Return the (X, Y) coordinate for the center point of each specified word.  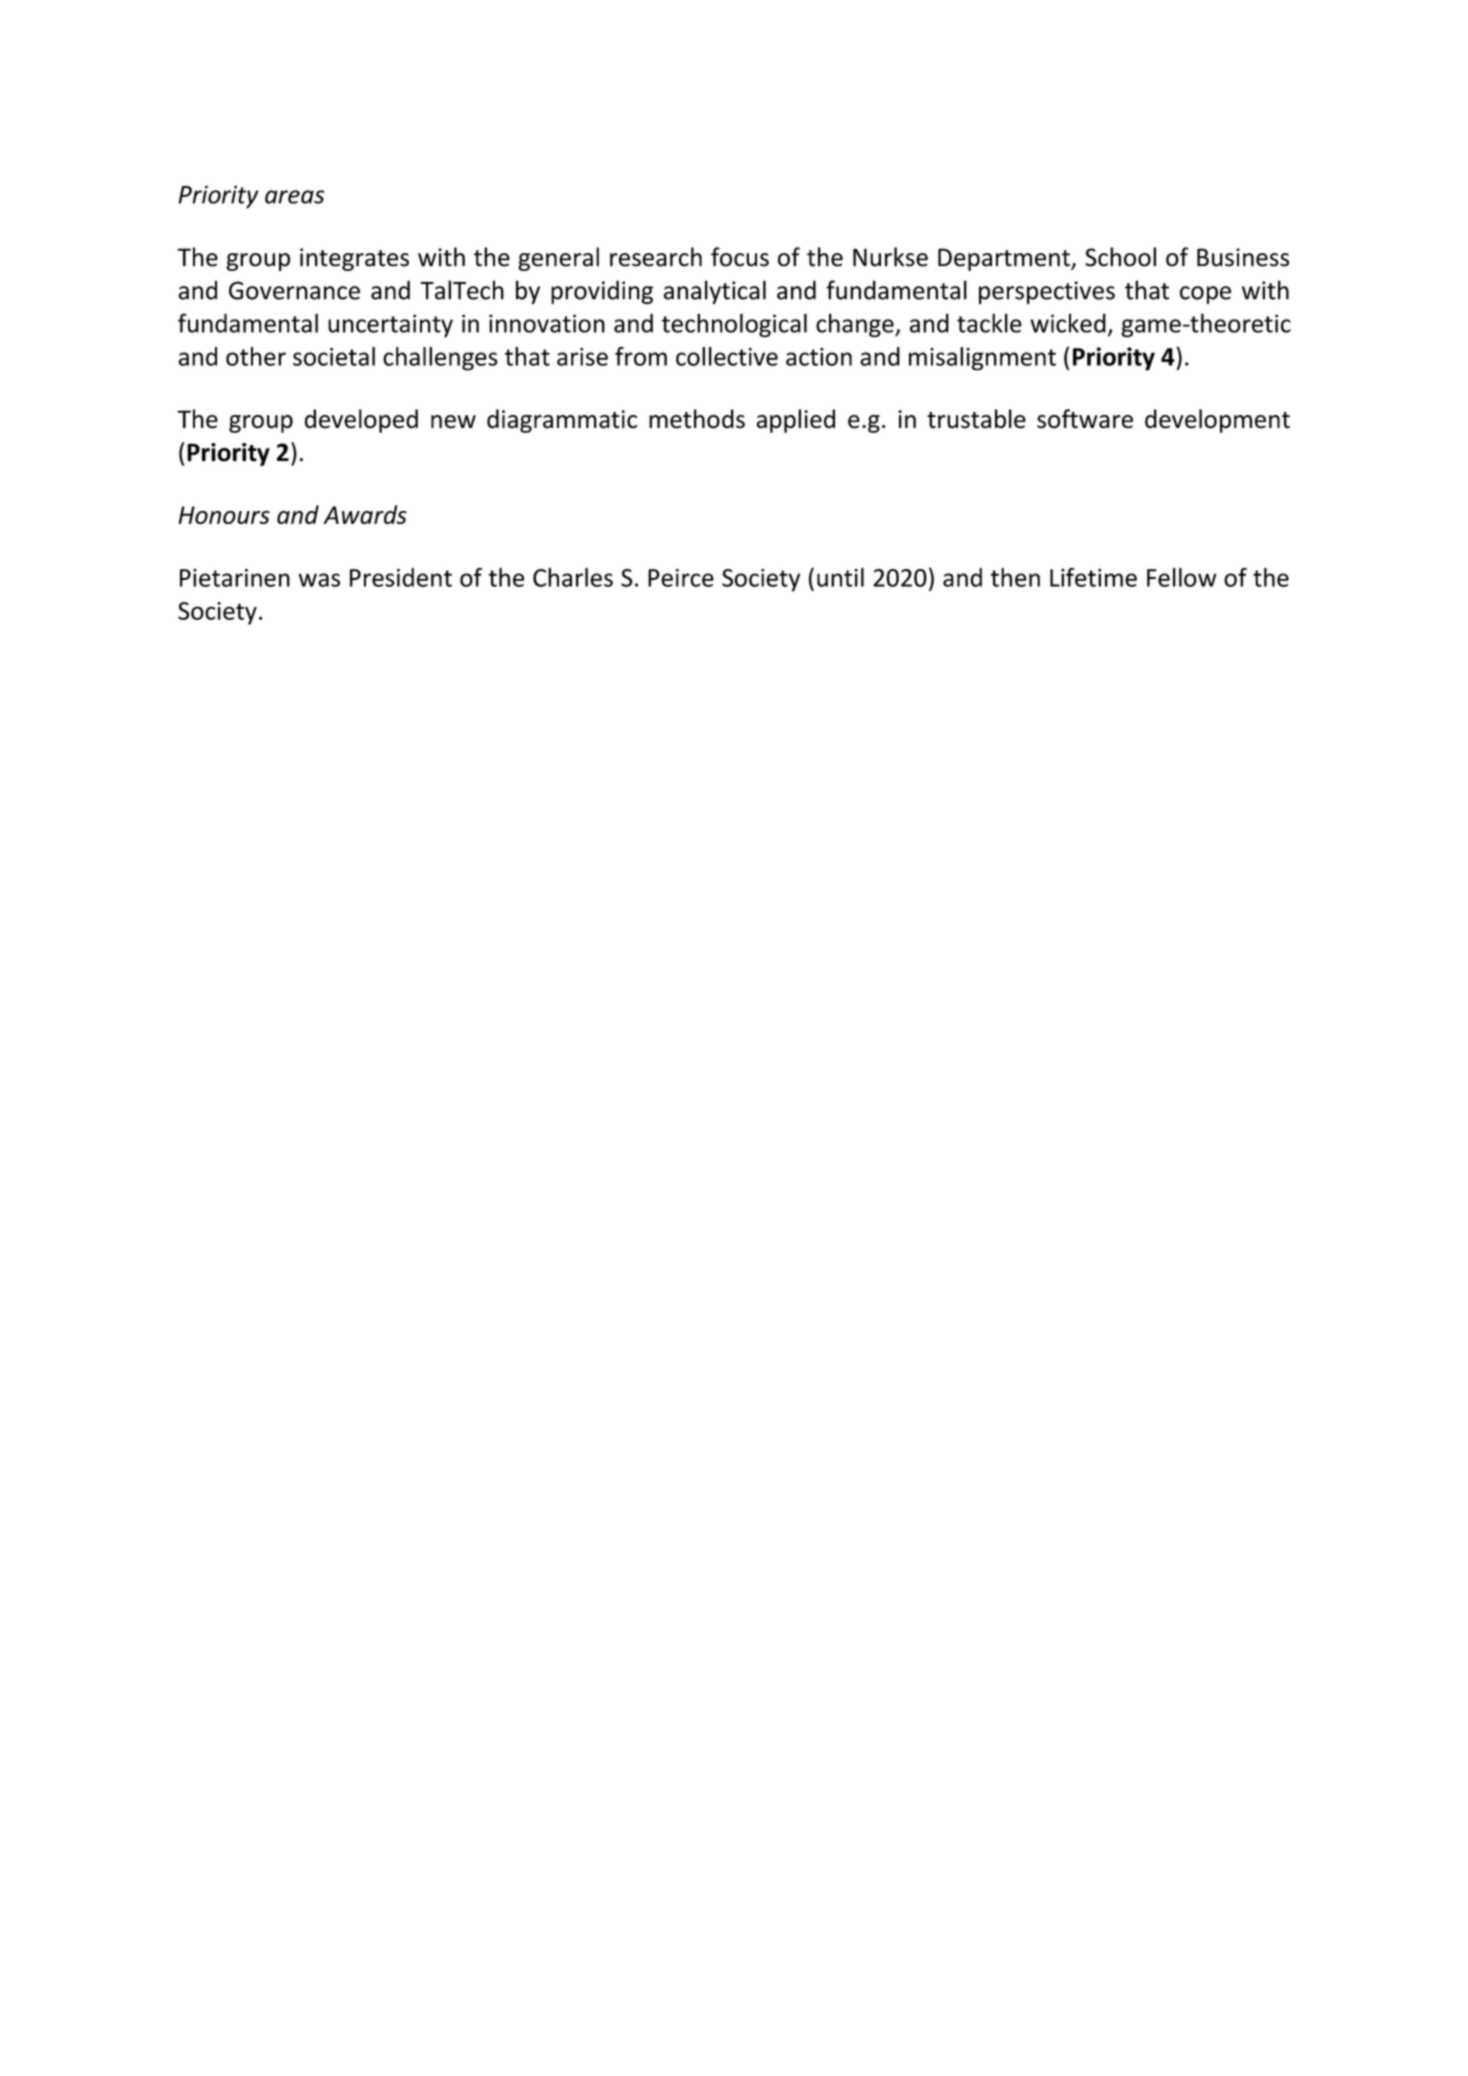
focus (740, 257)
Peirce (681, 578)
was (319, 580)
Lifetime (1093, 577)
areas (295, 197)
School (1120, 257)
